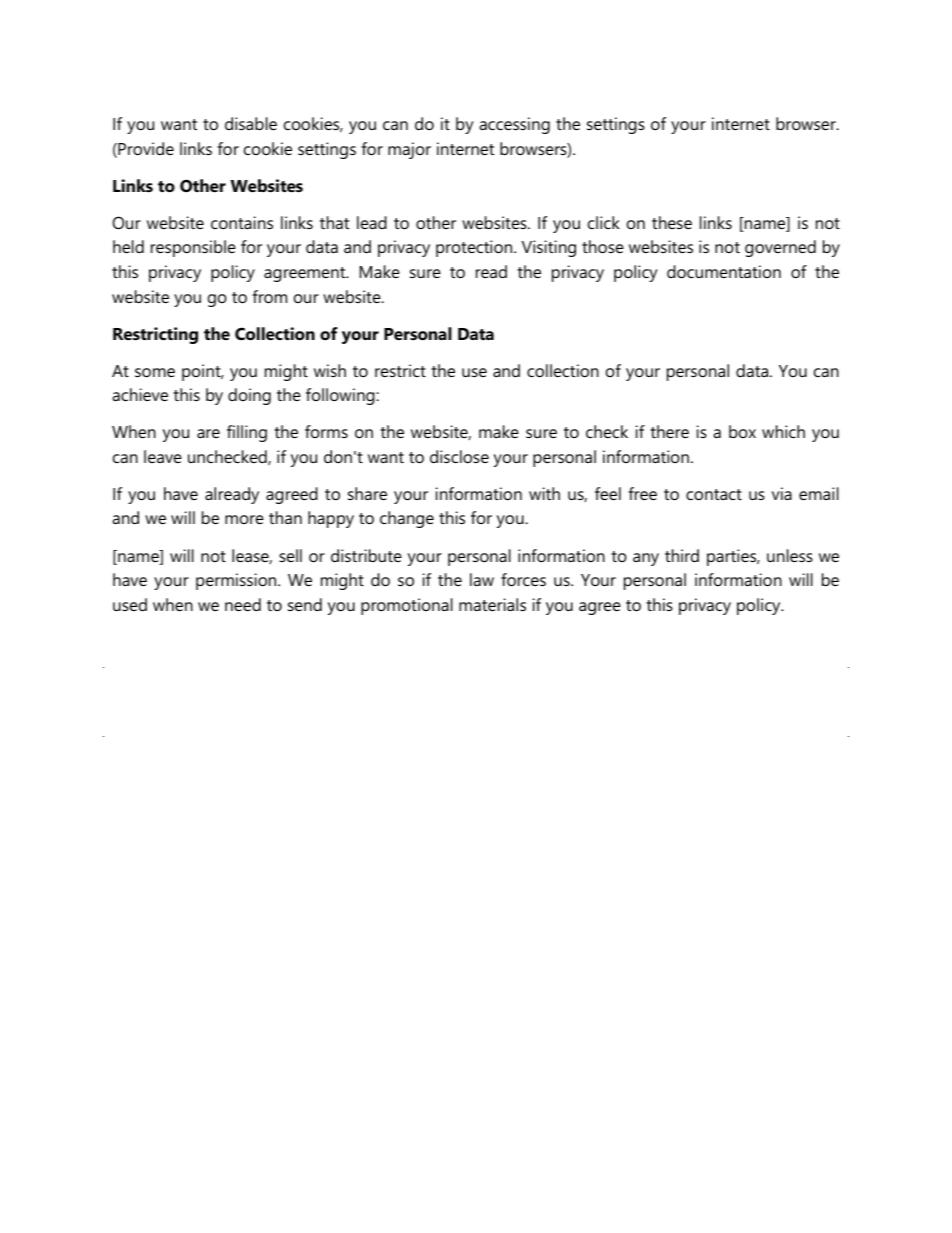 The width and height of the screenshot is (952, 1233). Describe the element at coordinates (155, 372) in the screenshot. I see `some` at that location.
